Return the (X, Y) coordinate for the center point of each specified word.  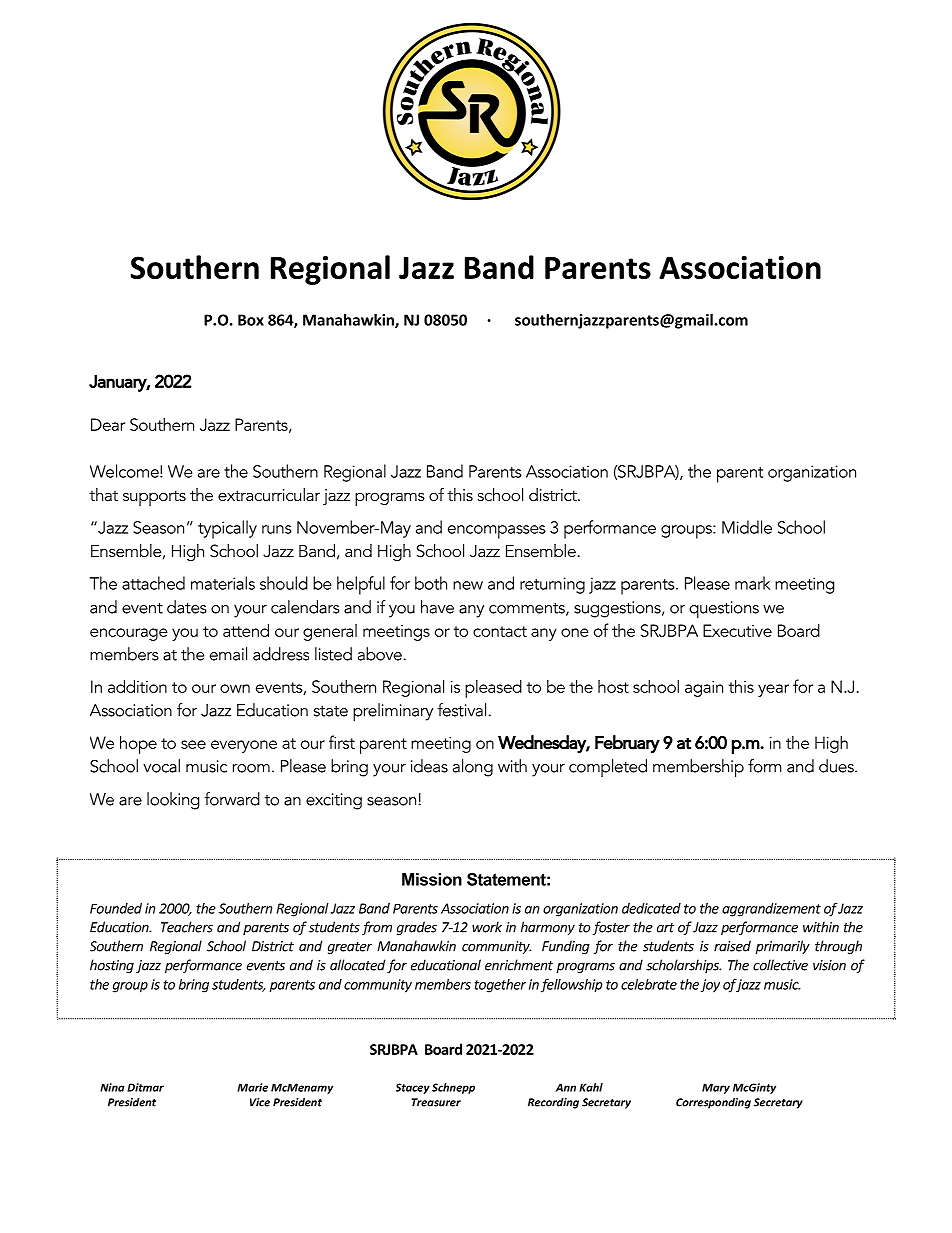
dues (837, 766)
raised (732, 946)
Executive (737, 630)
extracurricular (269, 494)
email (228, 654)
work (487, 927)
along (473, 768)
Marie (252, 1087)
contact (500, 631)
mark (752, 583)
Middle (747, 527)
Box (251, 320)
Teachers (187, 927)
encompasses (497, 532)
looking (173, 801)
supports (154, 498)
